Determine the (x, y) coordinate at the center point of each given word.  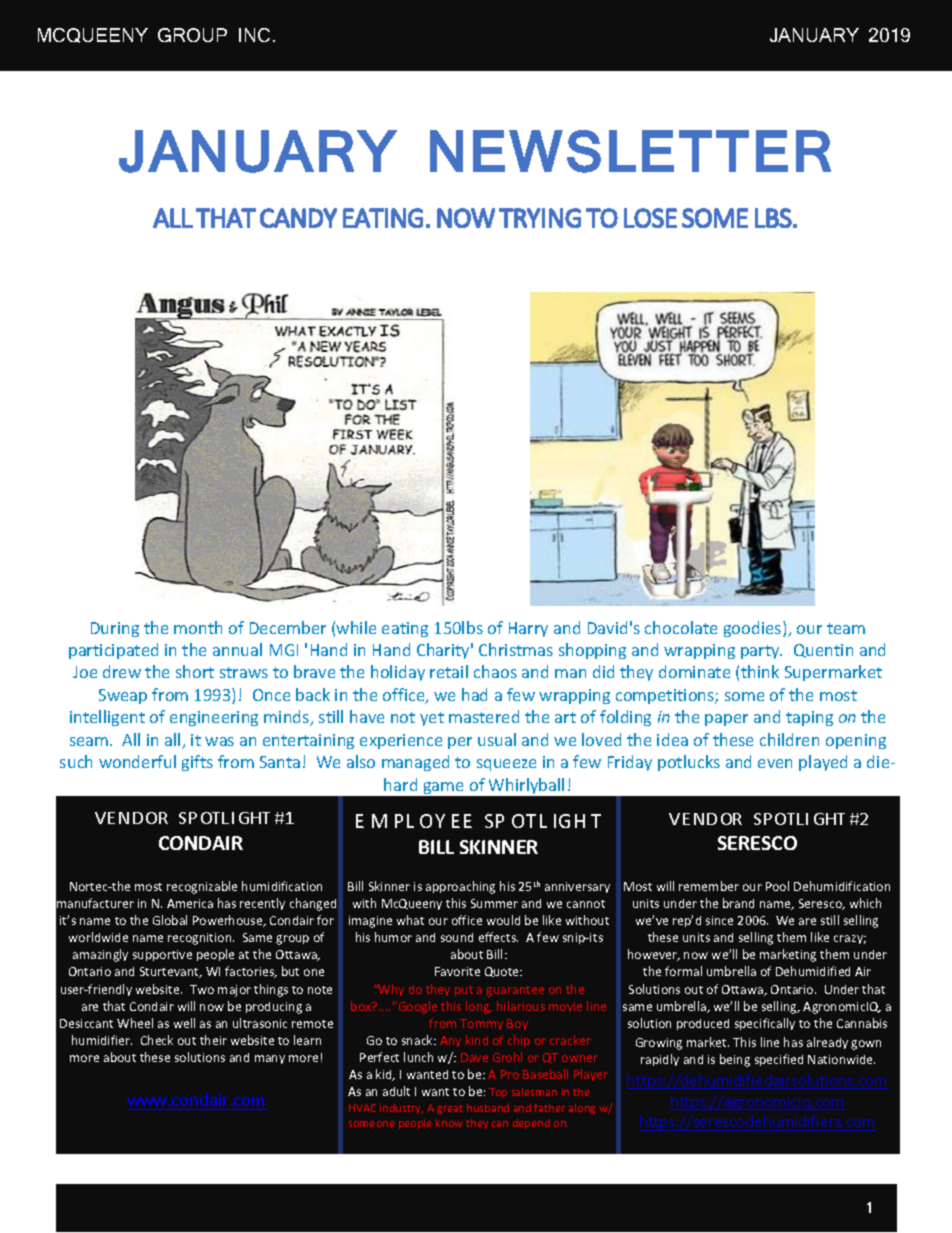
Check (157, 1040)
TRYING (540, 218)
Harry (528, 629)
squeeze (506, 765)
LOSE (650, 218)
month (198, 627)
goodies (754, 629)
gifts (197, 763)
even (775, 763)
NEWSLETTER (630, 151)
